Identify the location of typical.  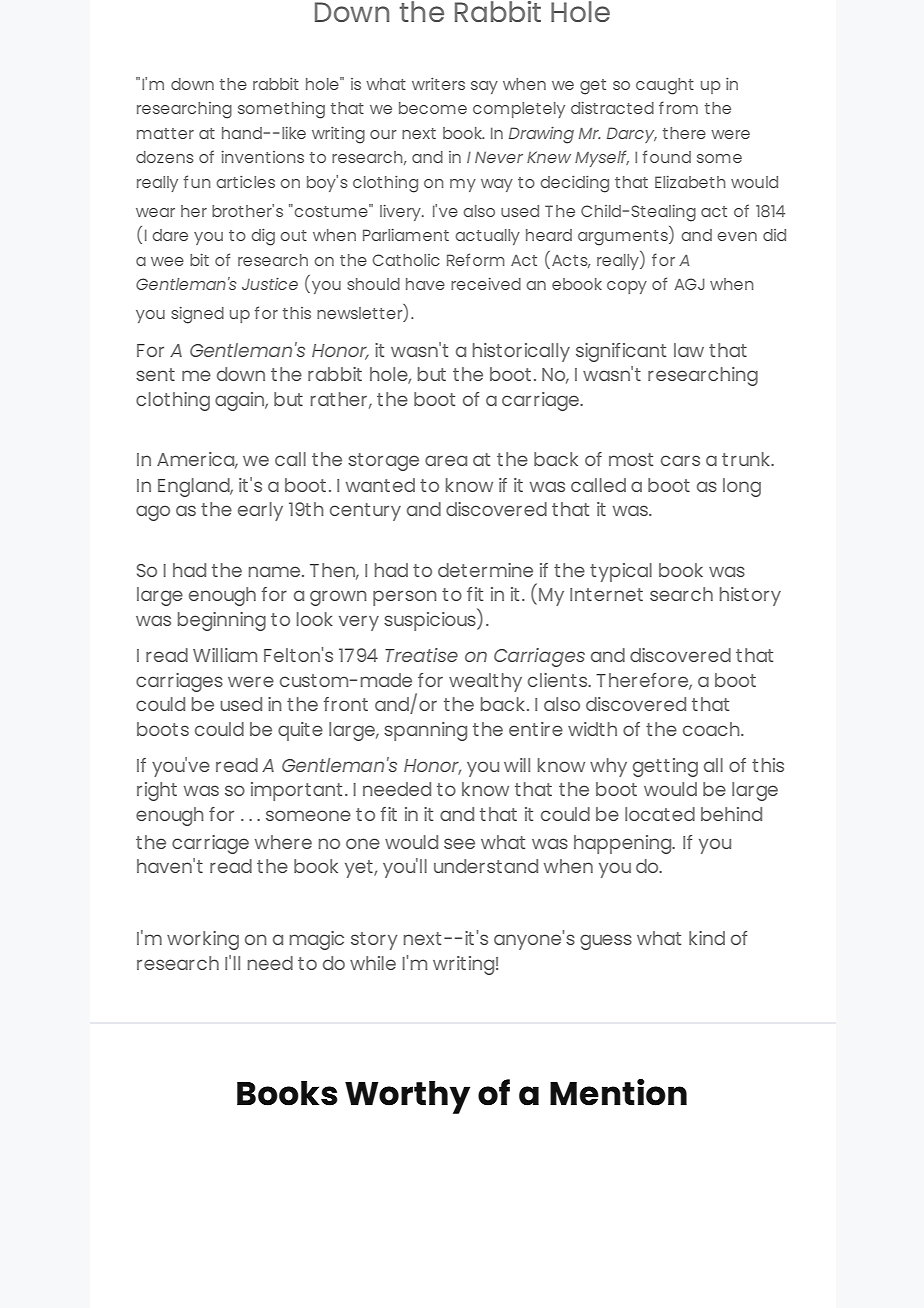
(621, 572).
